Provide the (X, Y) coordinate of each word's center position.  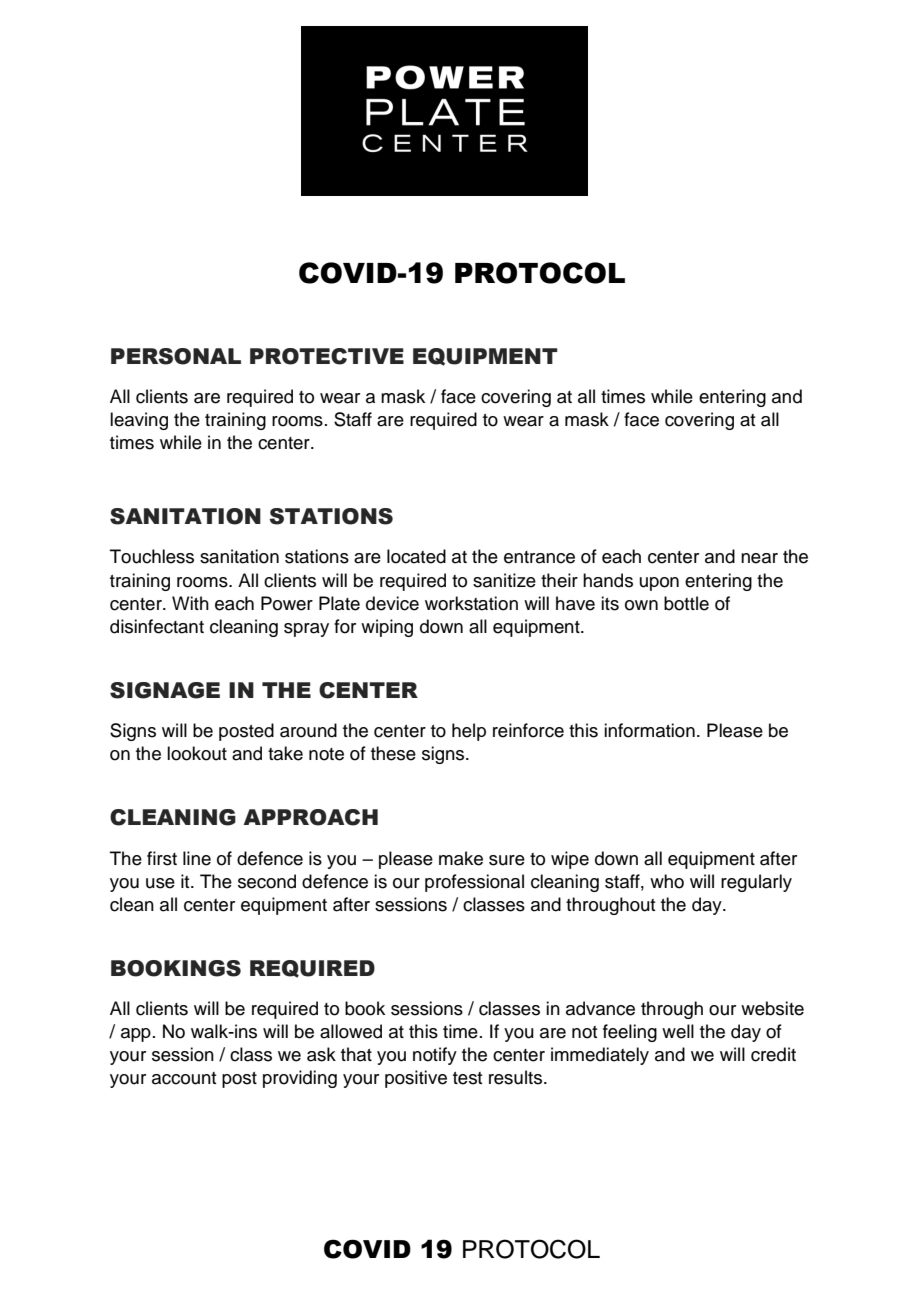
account (184, 1078)
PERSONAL (176, 356)
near (759, 558)
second (267, 881)
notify (435, 1056)
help (469, 732)
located (416, 556)
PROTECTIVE (327, 356)
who (667, 881)
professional (474, 883)
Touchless (152, 556)
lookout (197, 753)
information (649, 730)
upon (659, 584)
